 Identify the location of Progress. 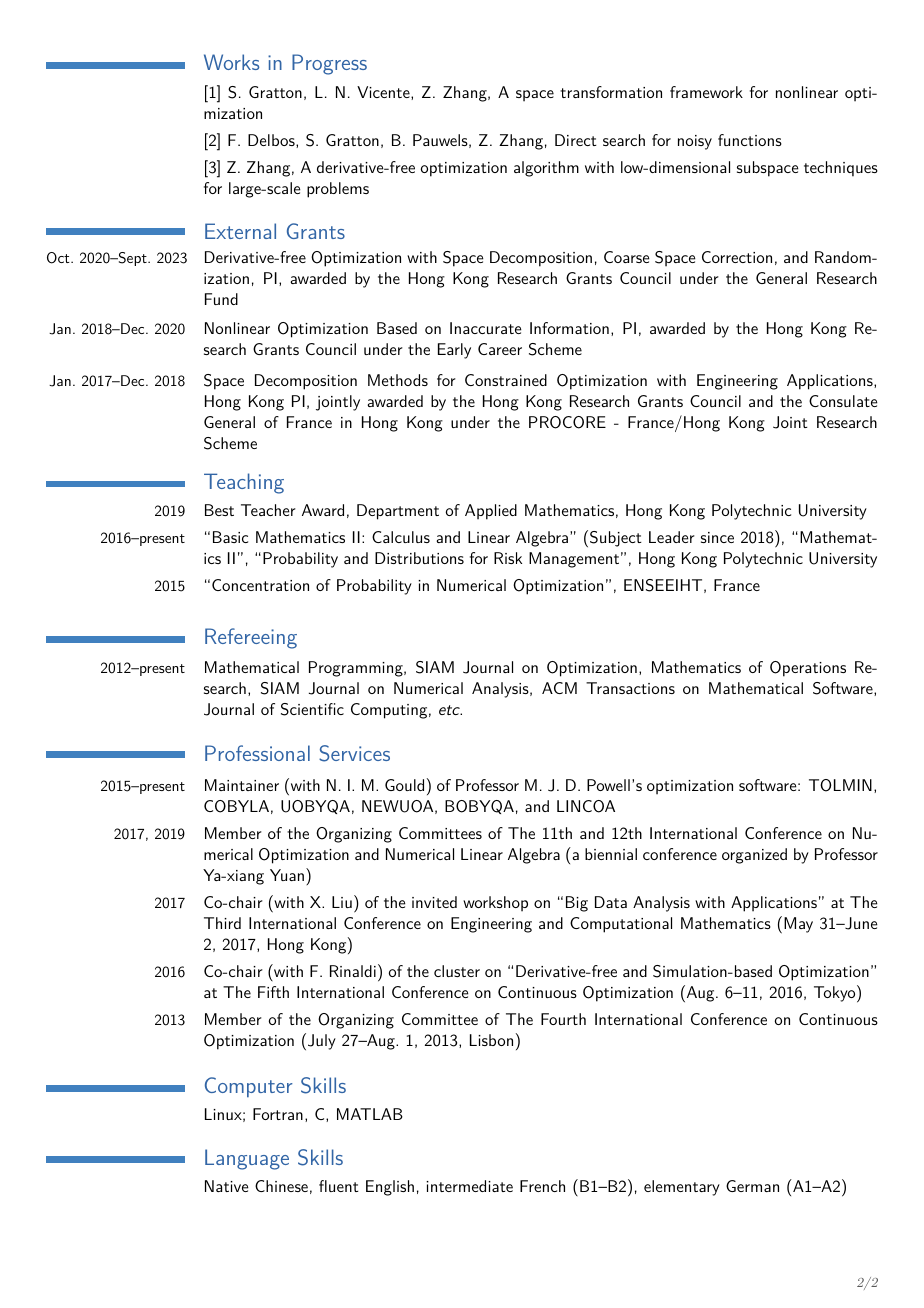
(329, 64).
